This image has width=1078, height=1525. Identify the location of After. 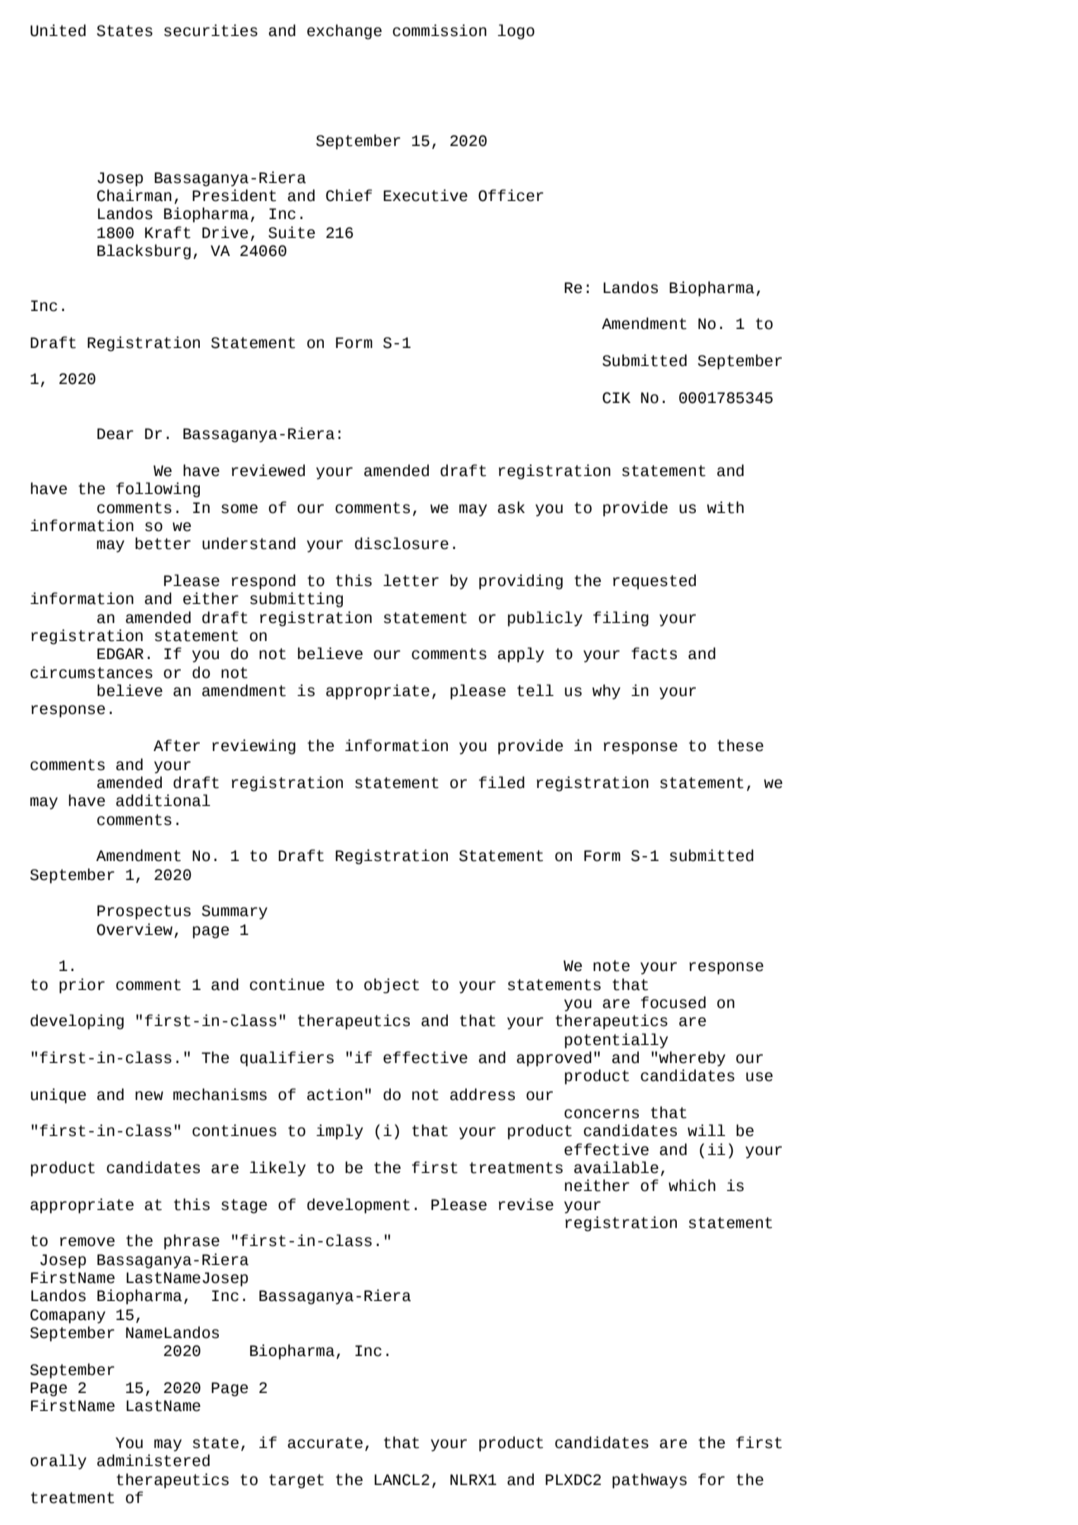
(176, 745).
